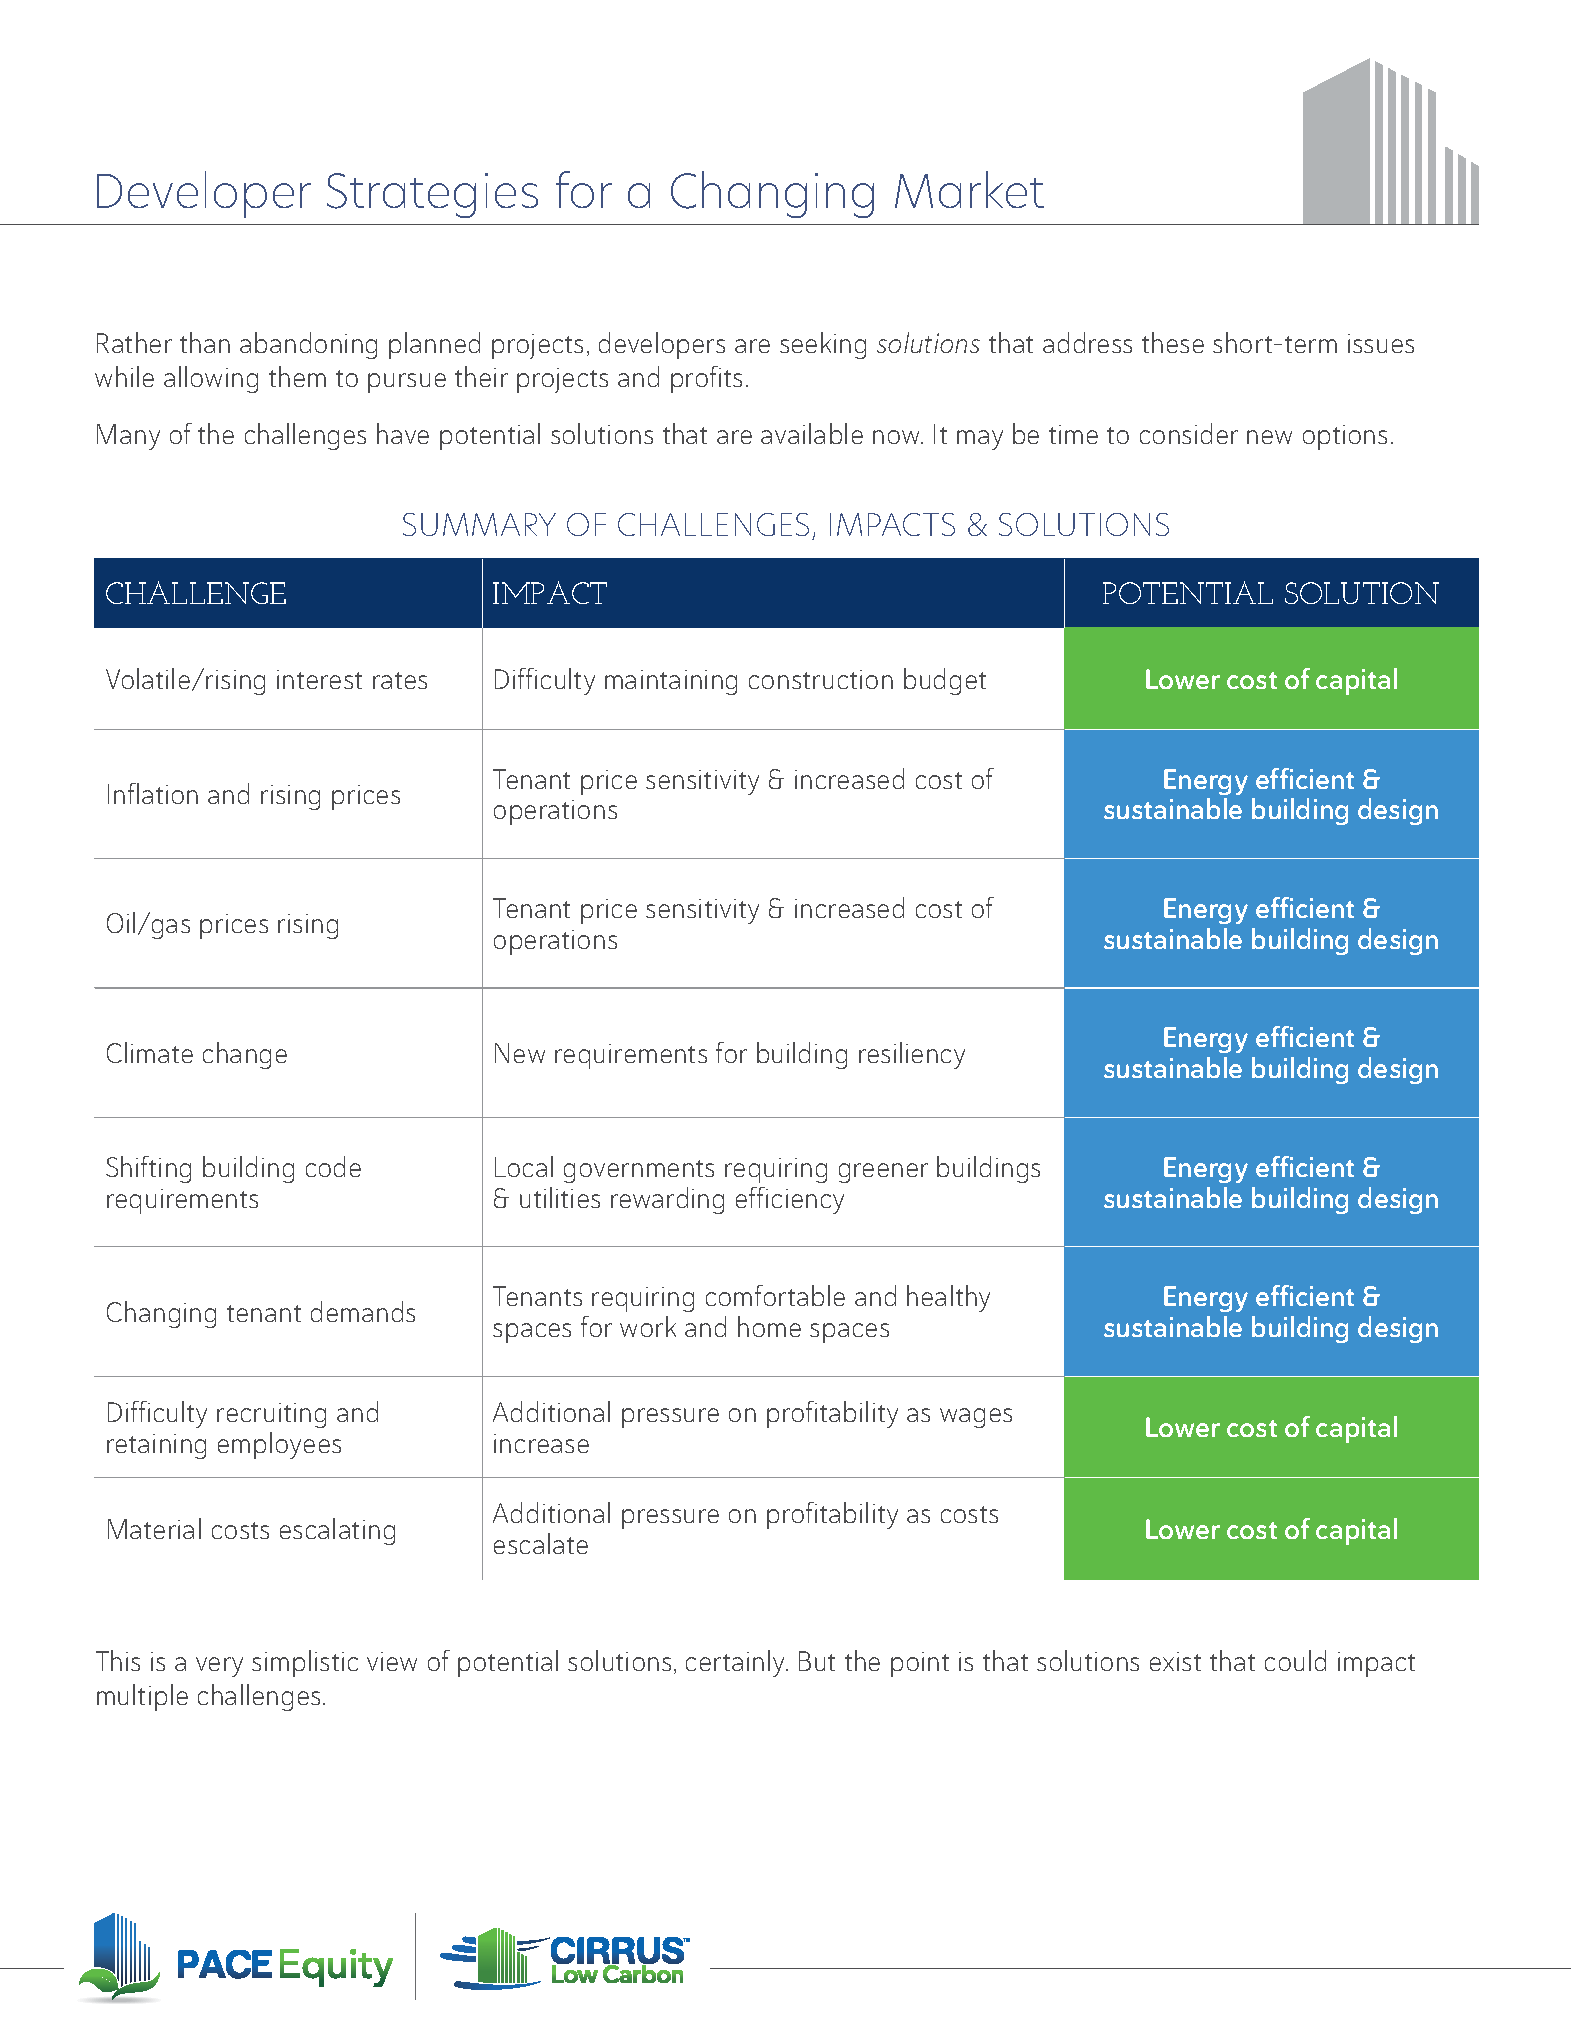  I want to click on consider, so click(1189, 433).
